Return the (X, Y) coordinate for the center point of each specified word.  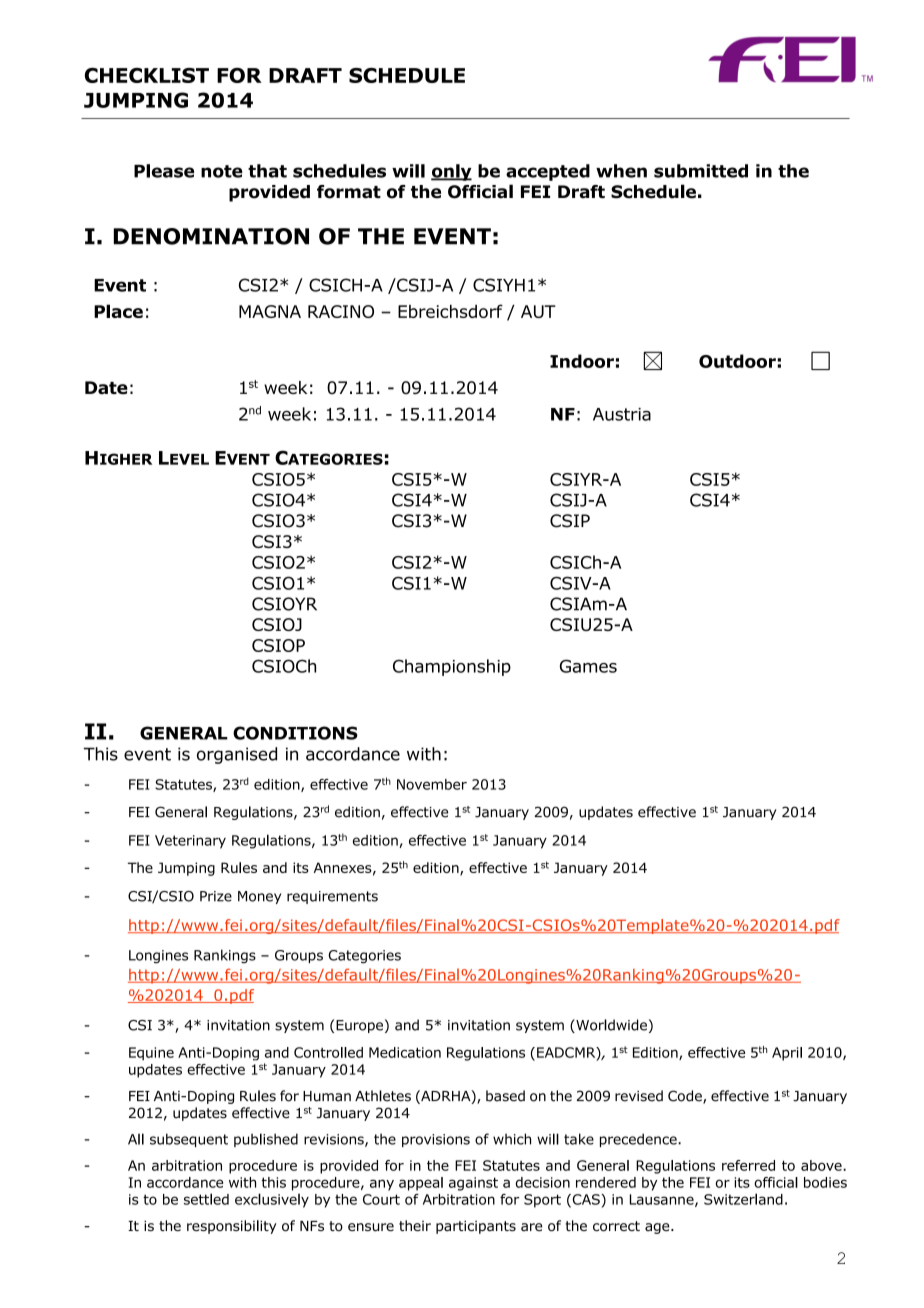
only (451, 172)
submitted (701, 171)
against (473, 1184)
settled (206, 1199)
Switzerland (743, 1199)
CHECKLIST (147, 75)
